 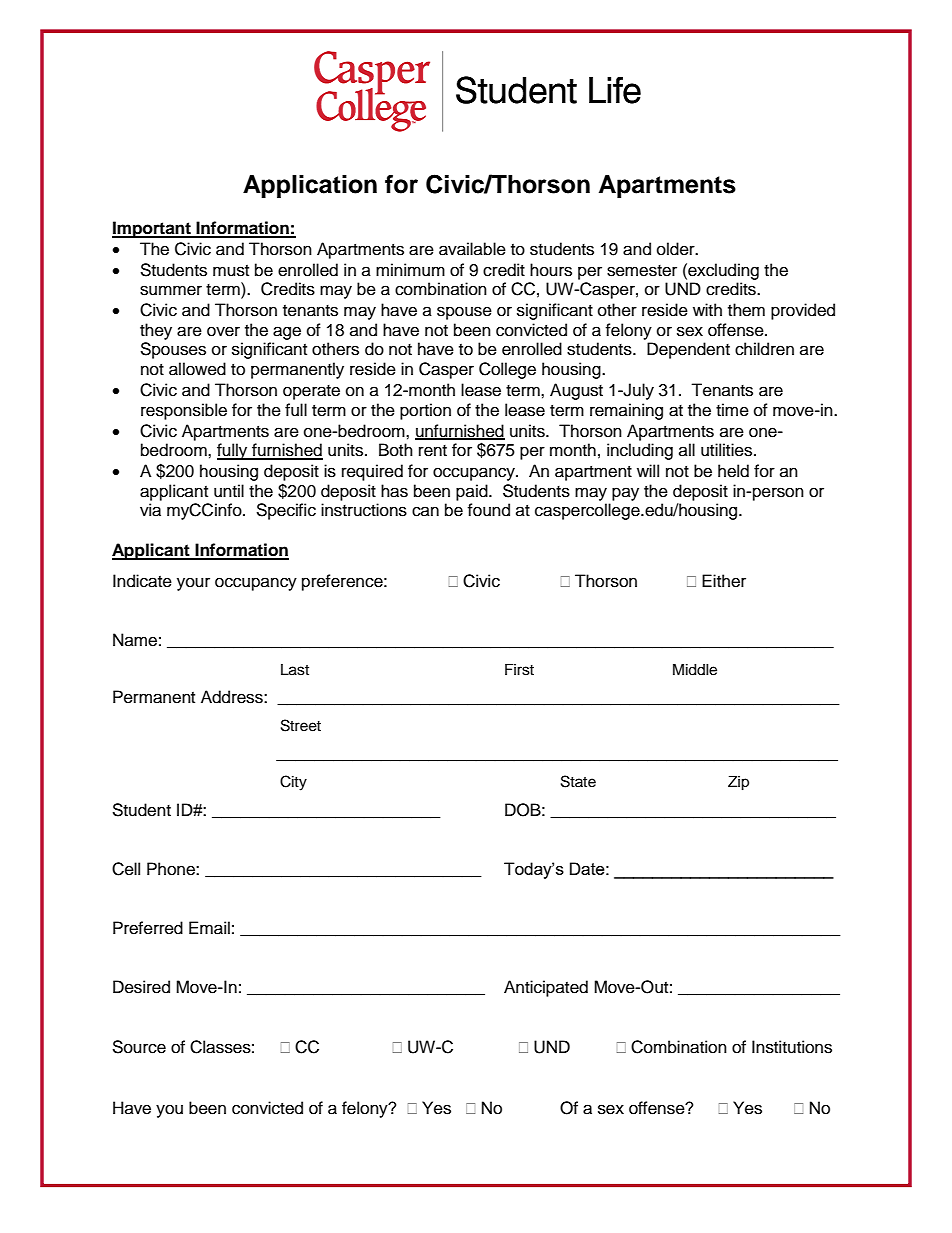 What do you see at coordinates (677, 249) in the screenshot?
I see `older` at bounding box center [677, 249].
